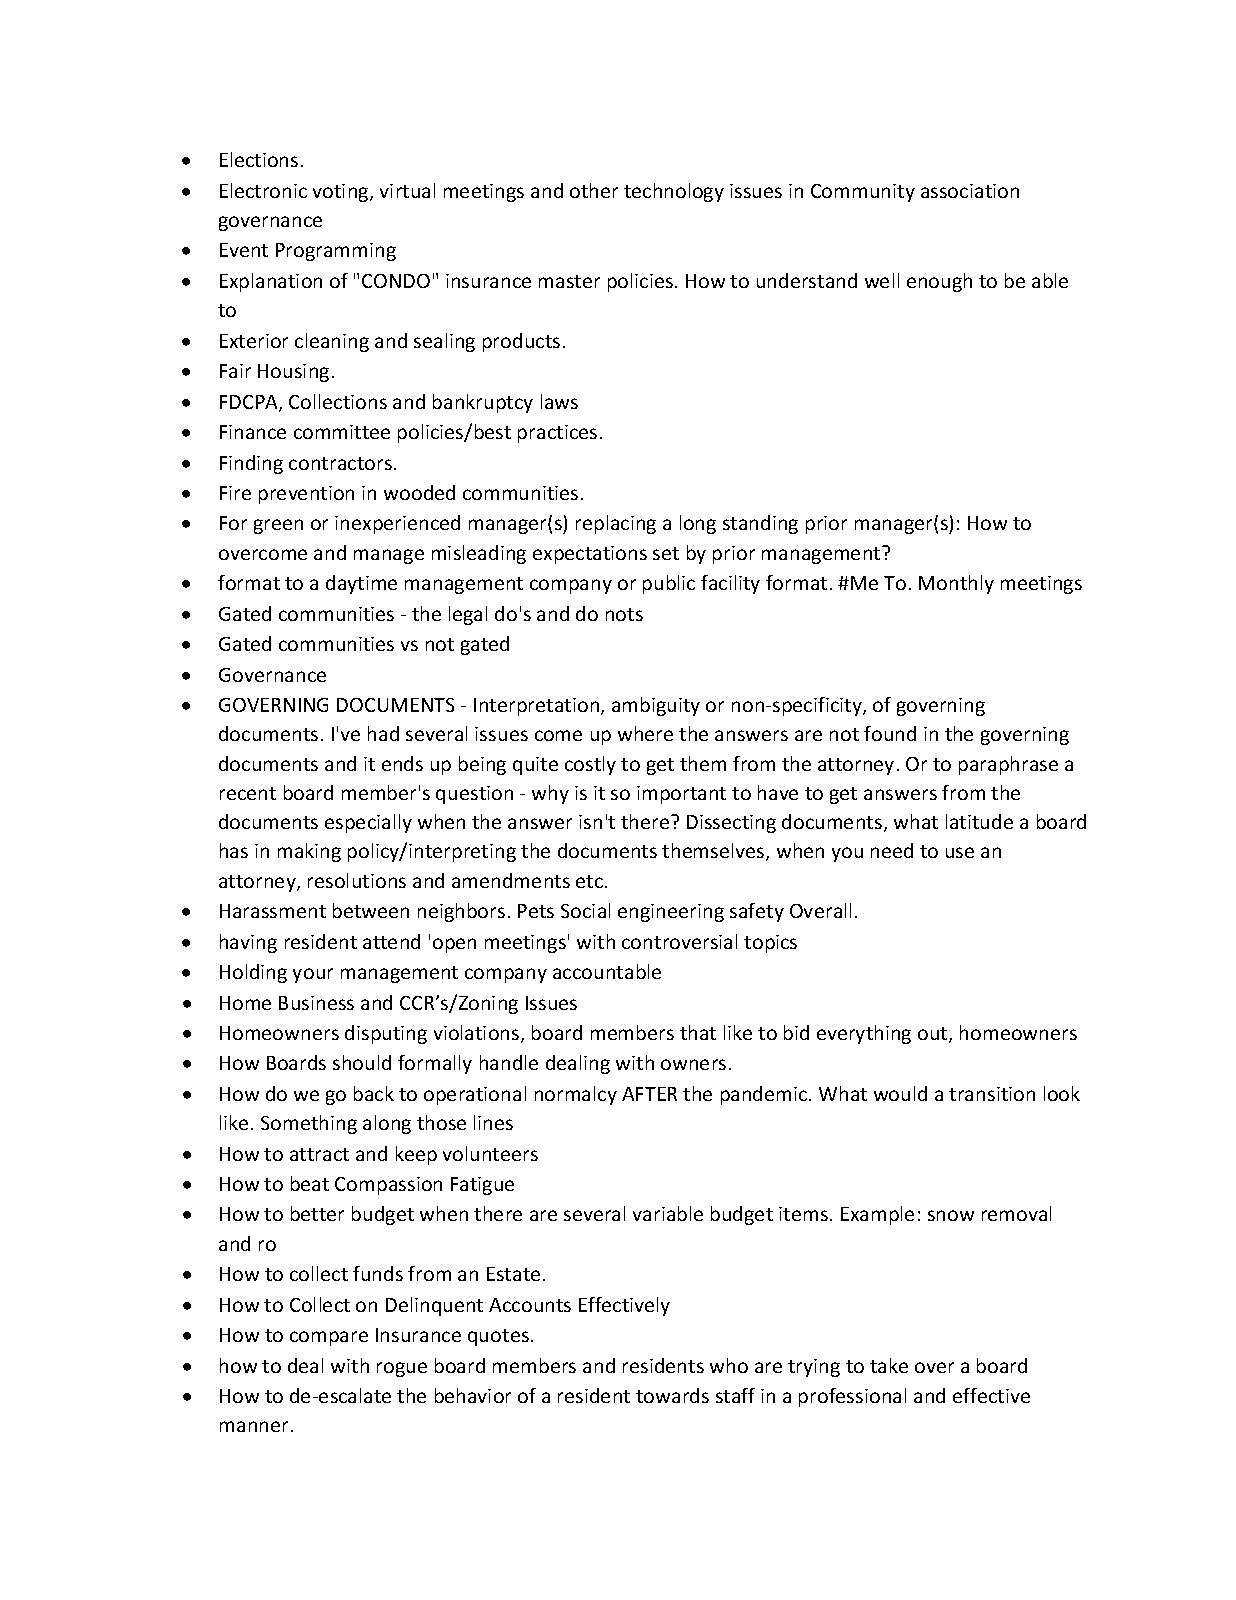 The width and height of the document is (1236, 1600). I want to click on Business, so click(316, 1003).
